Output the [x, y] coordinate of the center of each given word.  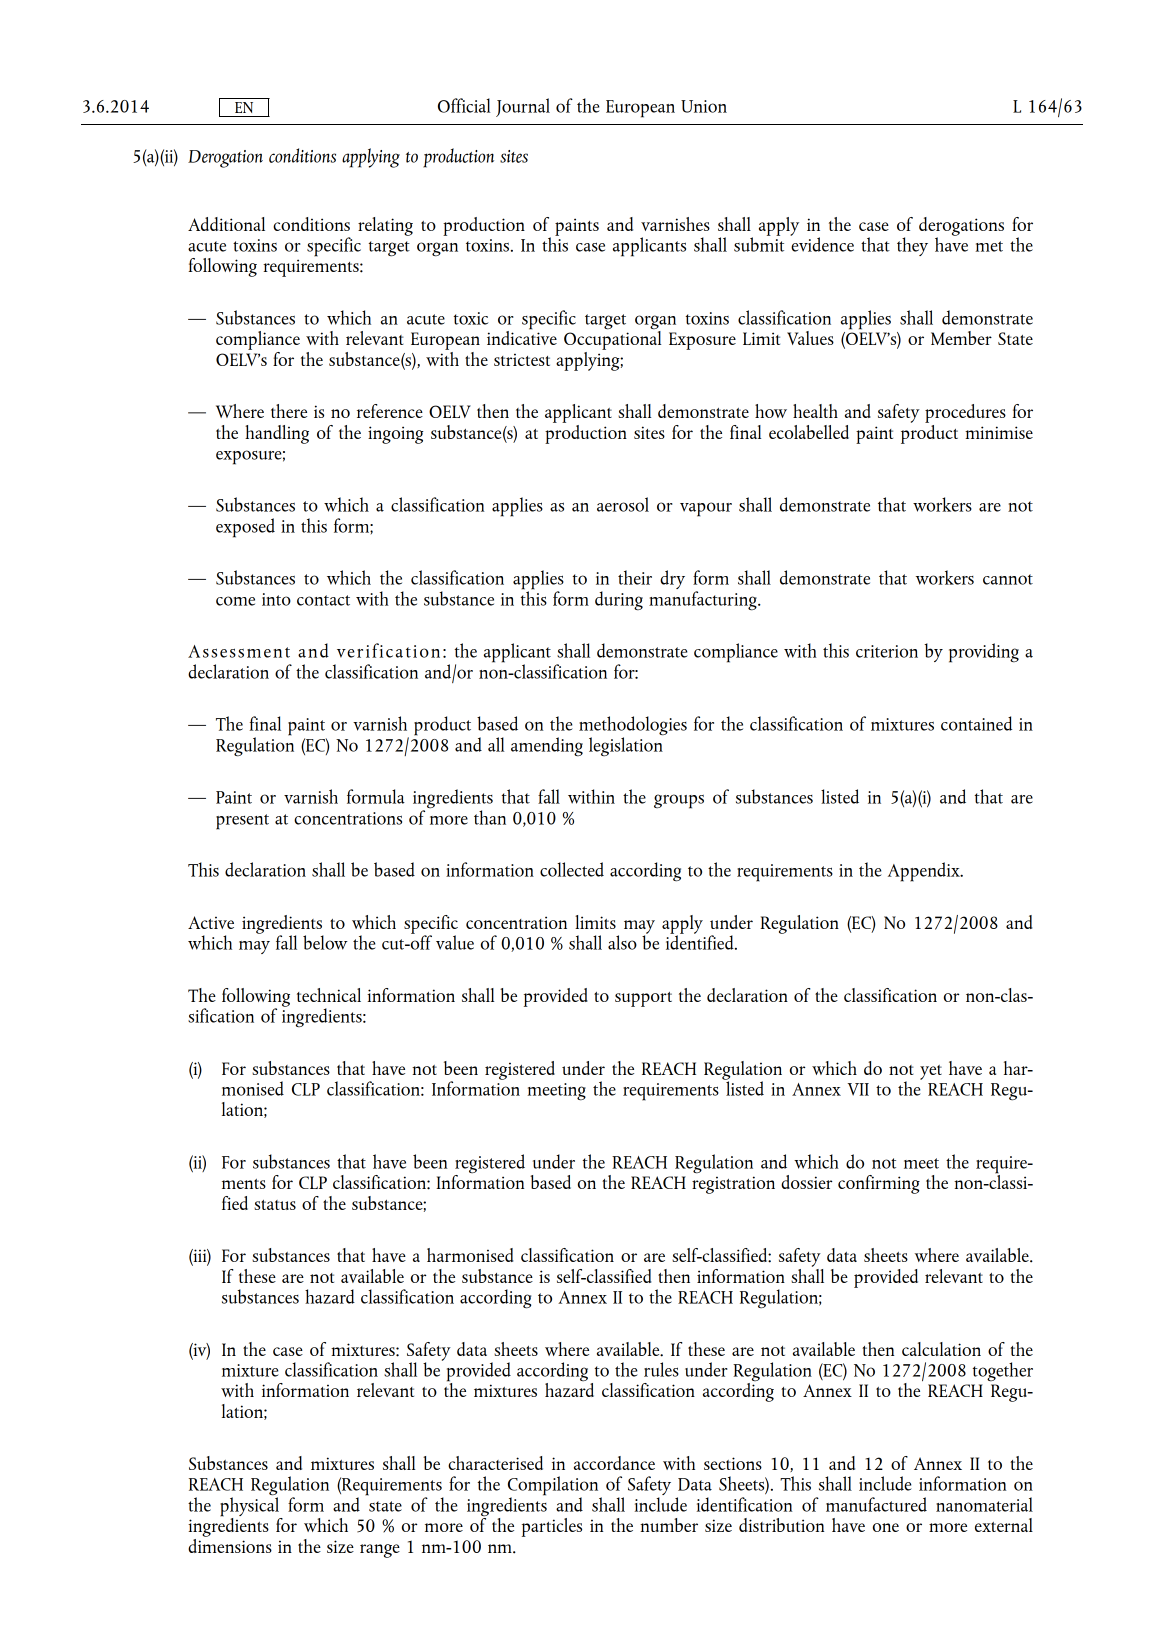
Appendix [925, 872]
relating [385, 226]
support [643, 999]
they [912, 246]
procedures [965, 413]
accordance [614, 1463]
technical [329, 995]
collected [572, 869]
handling [277, 434]
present [242, 822]
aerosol [623, 504]
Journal [523, 107]
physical [250, 1506]
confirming [879, 1184]
